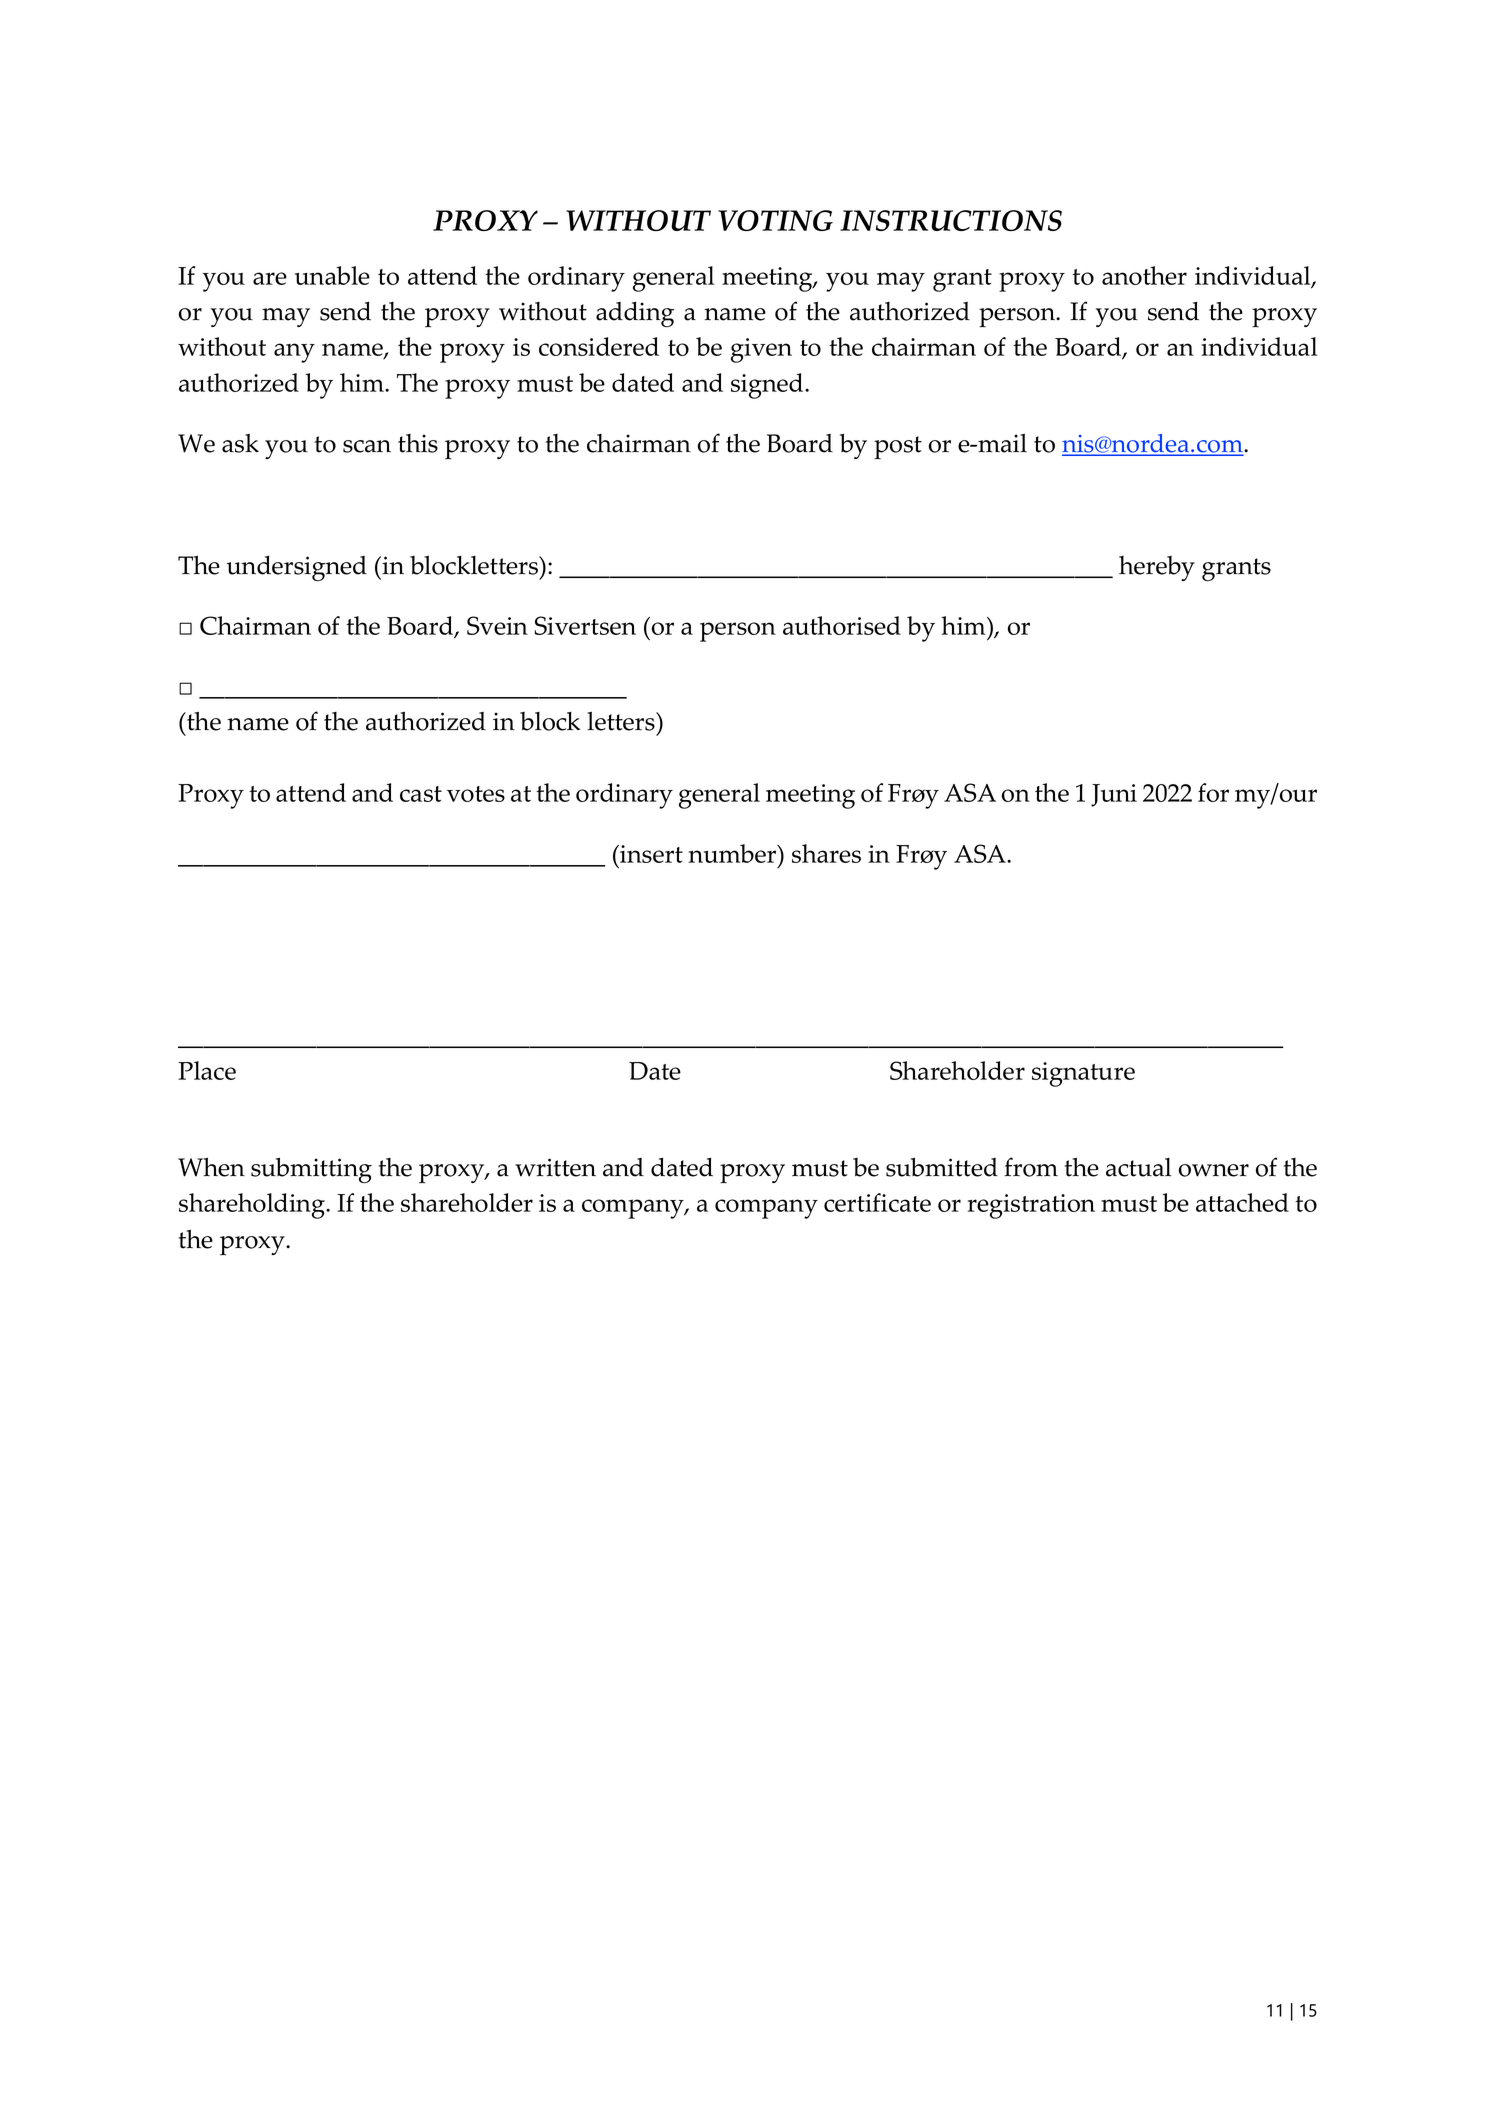 The height and width of the page is (2115, 1495). Describe the element at coordinates (898, 448) in the page. I see `post` at that location.
